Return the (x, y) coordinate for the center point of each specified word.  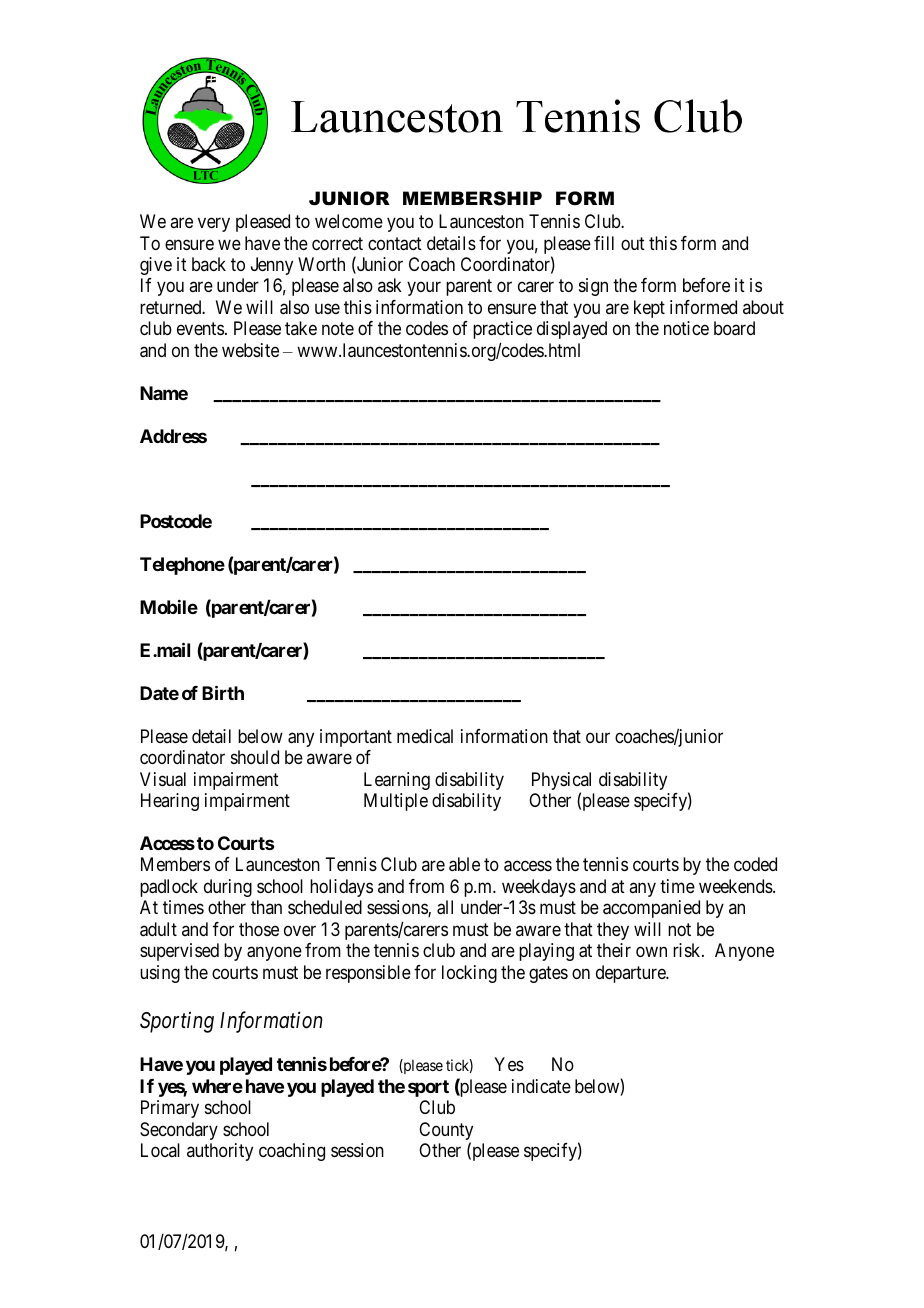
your (424, 289)
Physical (561, 782)
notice (686, 328)
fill (604, 243)
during (228, 888)
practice (502, 330)
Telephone (182, 566)
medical (425, 736)
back (209, 264)
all (445, 907)
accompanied (651, 909)
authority (220, 1152)
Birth (223, 692)
